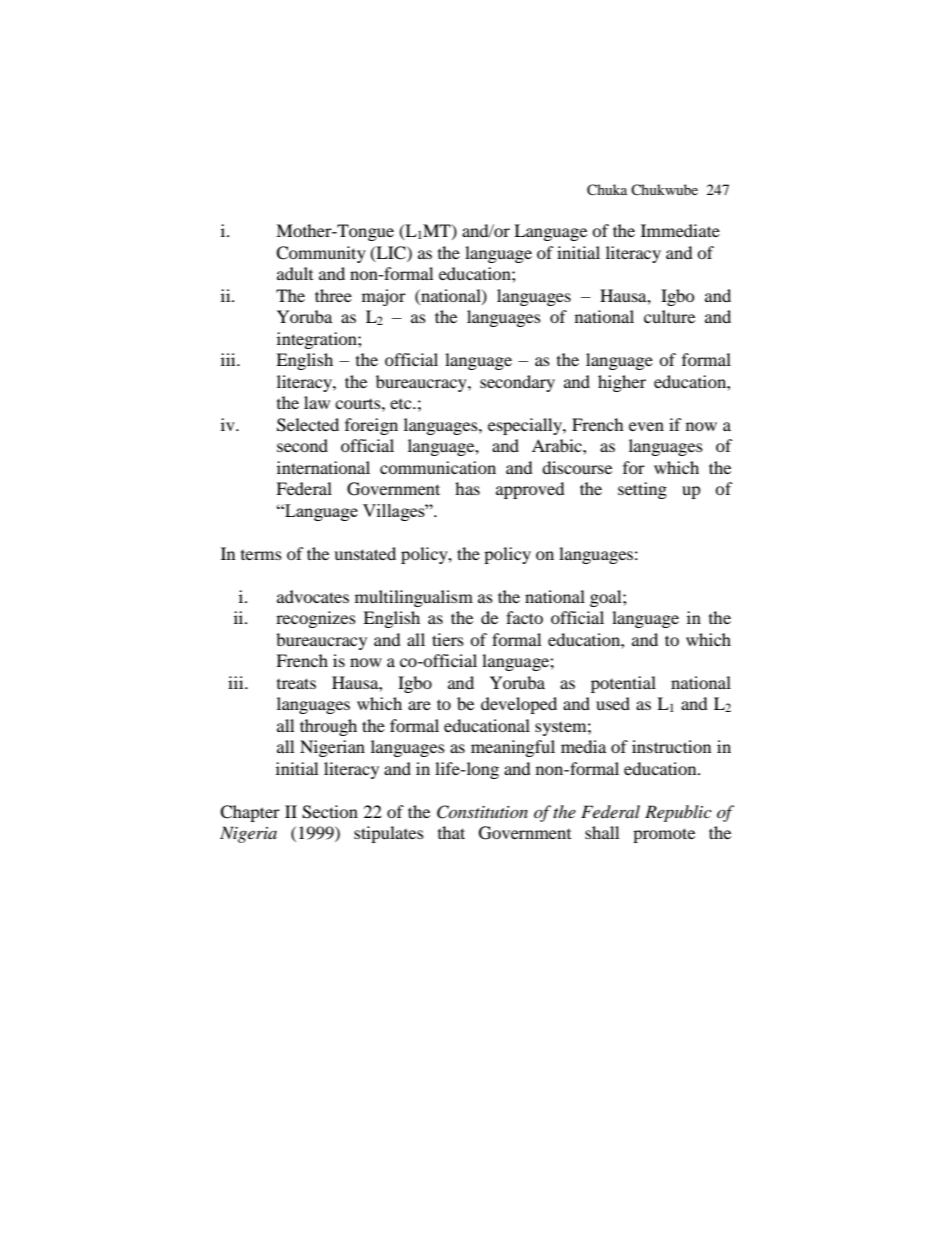  What do you see at coordinates (467, 488) in the screenshot?
I see `has` at bounding box center [467, 488].
